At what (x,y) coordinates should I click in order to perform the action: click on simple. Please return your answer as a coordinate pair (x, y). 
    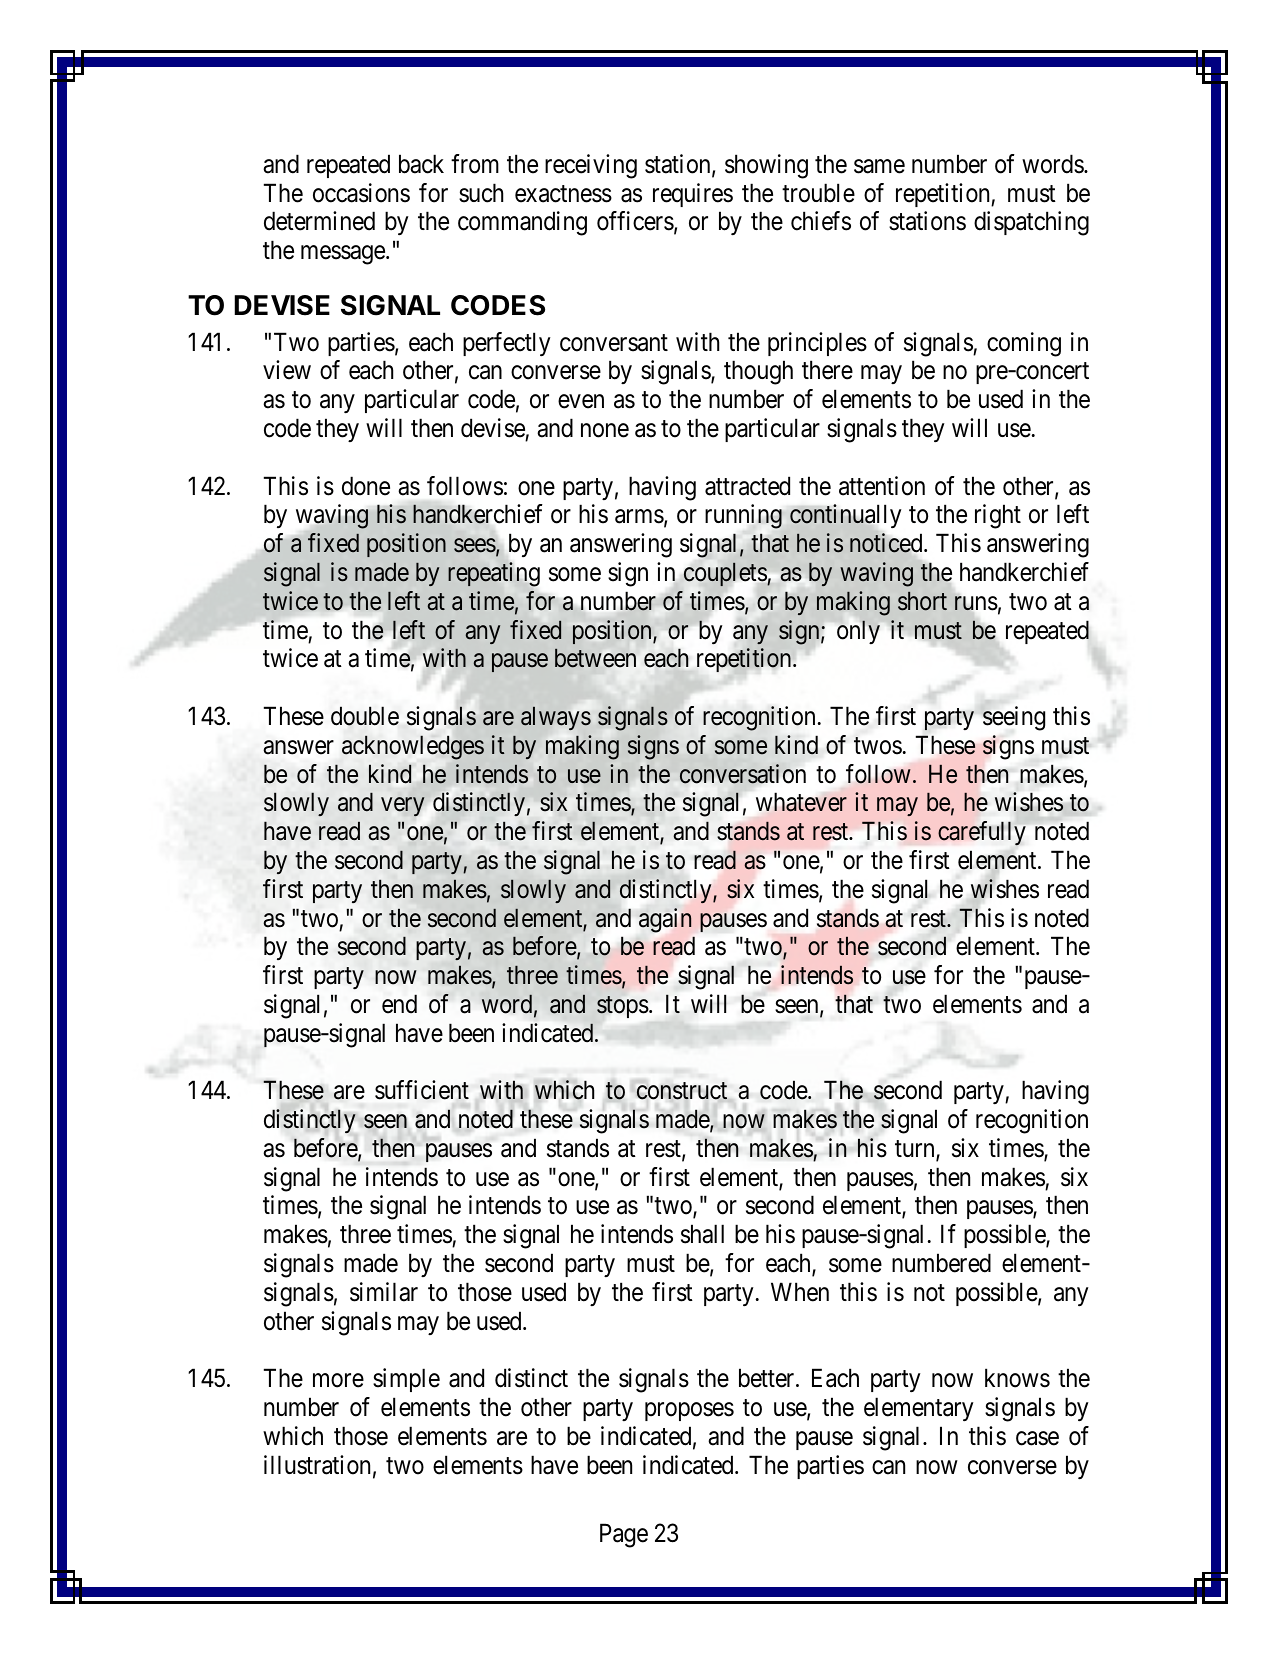
    Looking at the image, I should click on (406, 1380).
